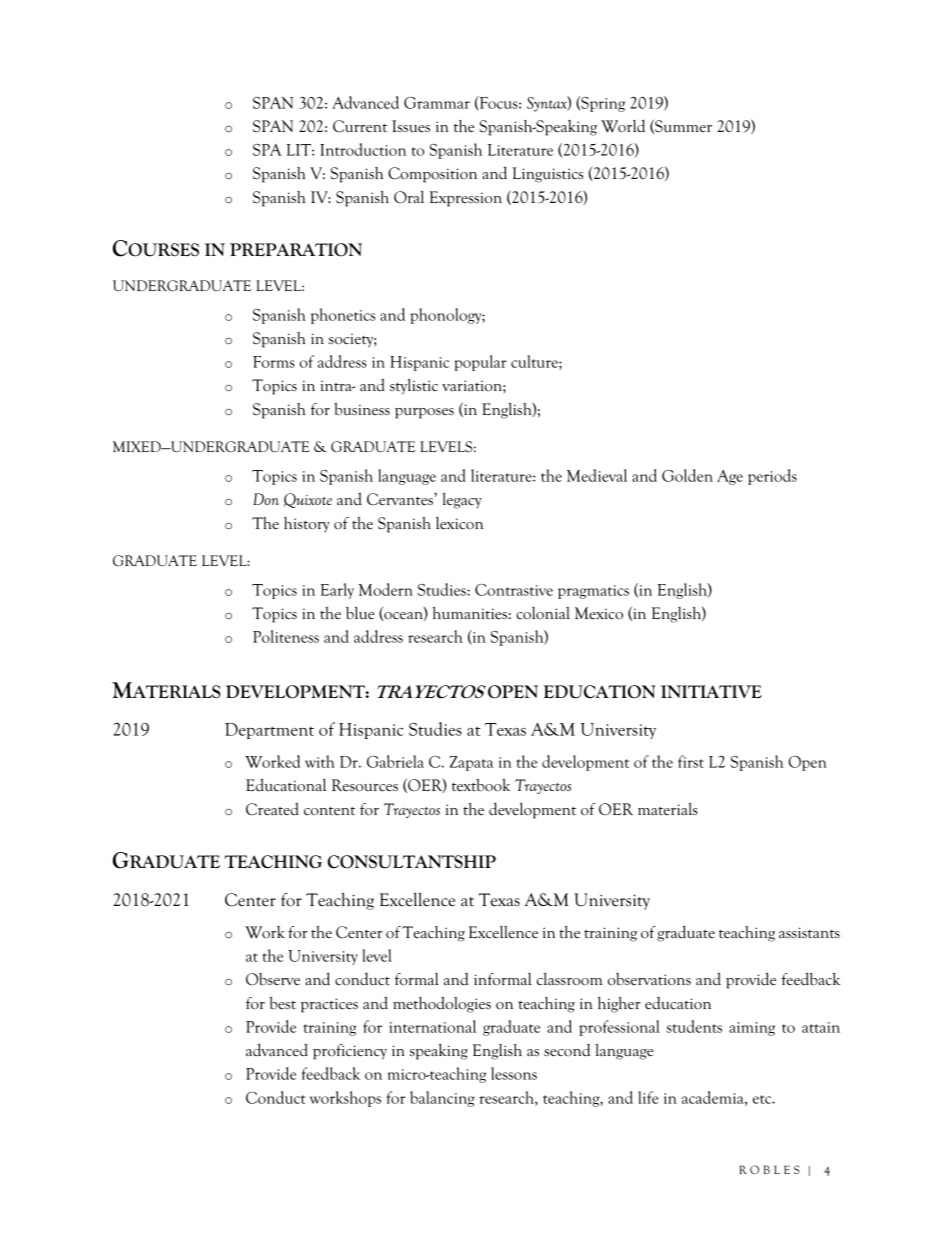 The width and height of the document is (952, 1233). Describe the element at coordinates (548, 175) in the document. I see `Linguistics` at that location.
